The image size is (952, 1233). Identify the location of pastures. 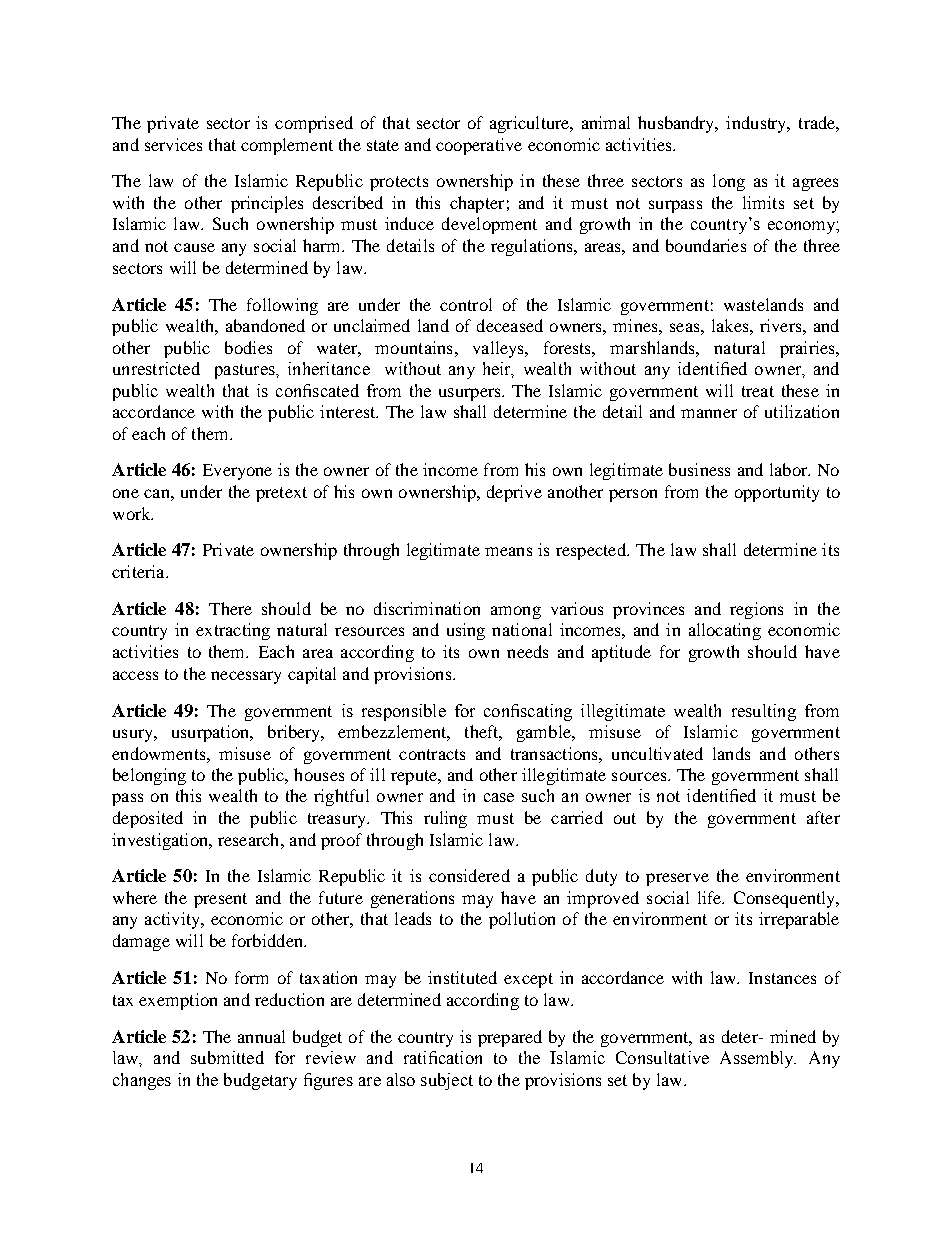
(246, 371).
